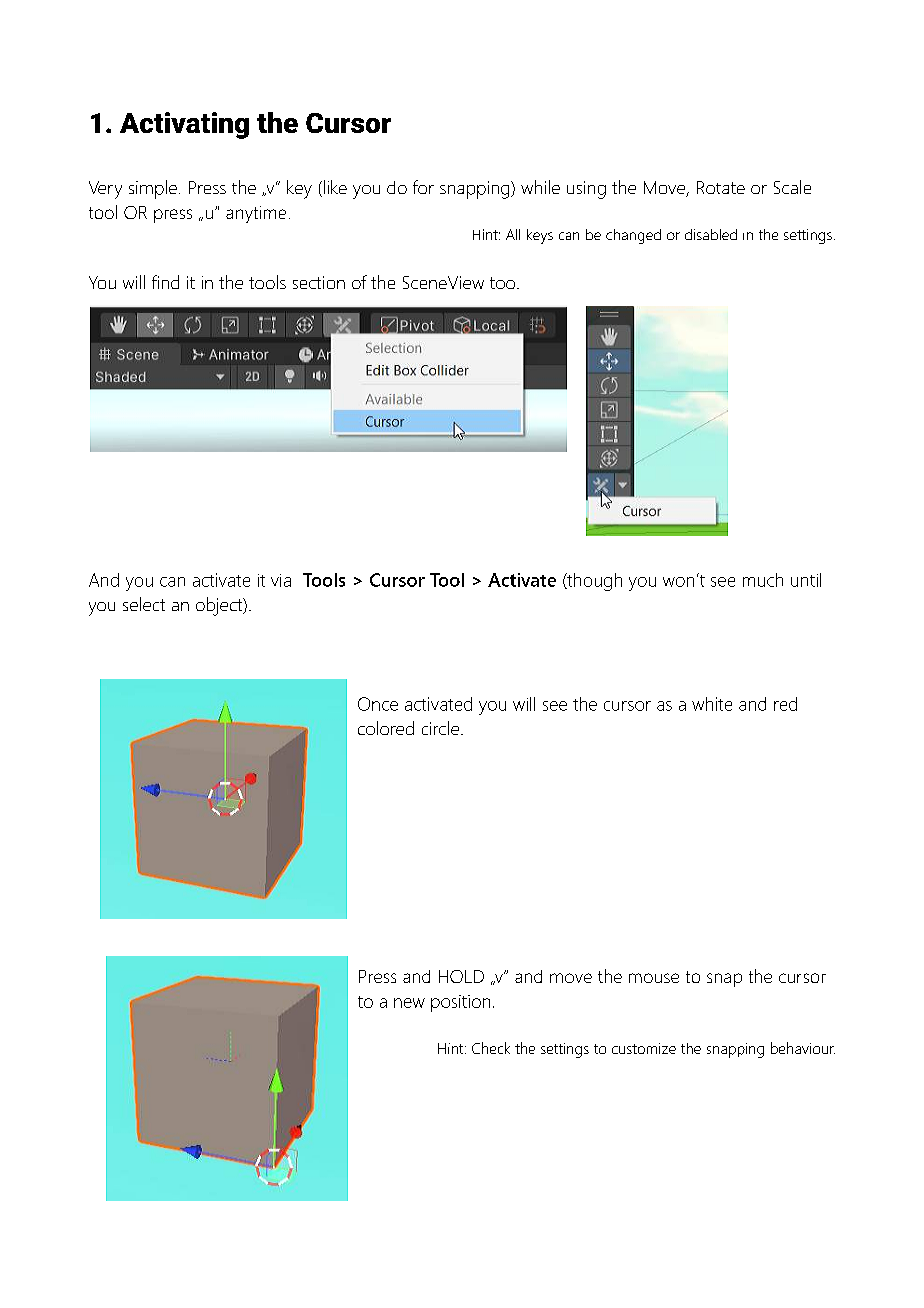 The width and height of the image is (924, 1308). Describe the element at coordinates (409, 1003) in the image. I see `new` at that location.
